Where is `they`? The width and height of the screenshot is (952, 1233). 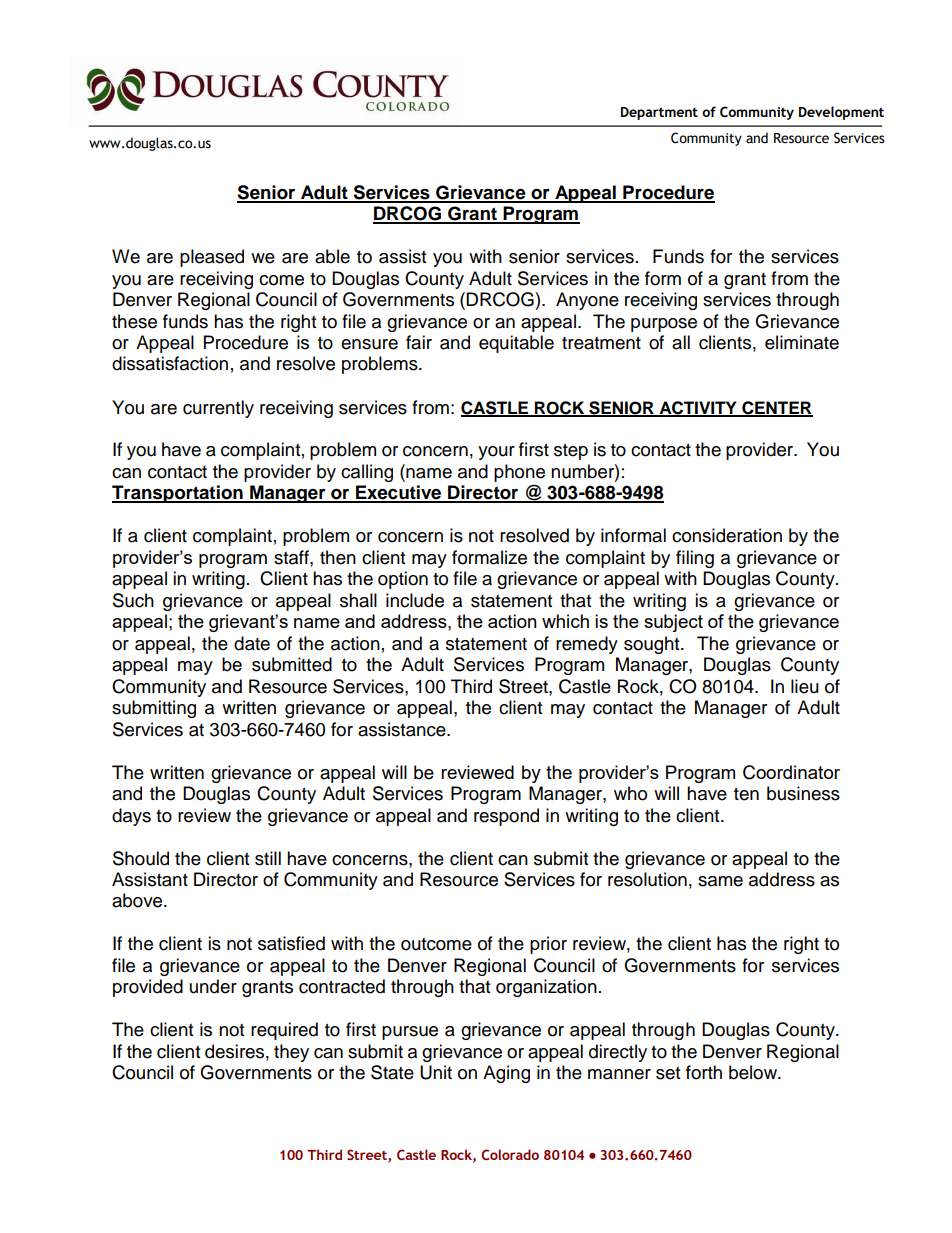 they is located at coordinates (291, 1053).
